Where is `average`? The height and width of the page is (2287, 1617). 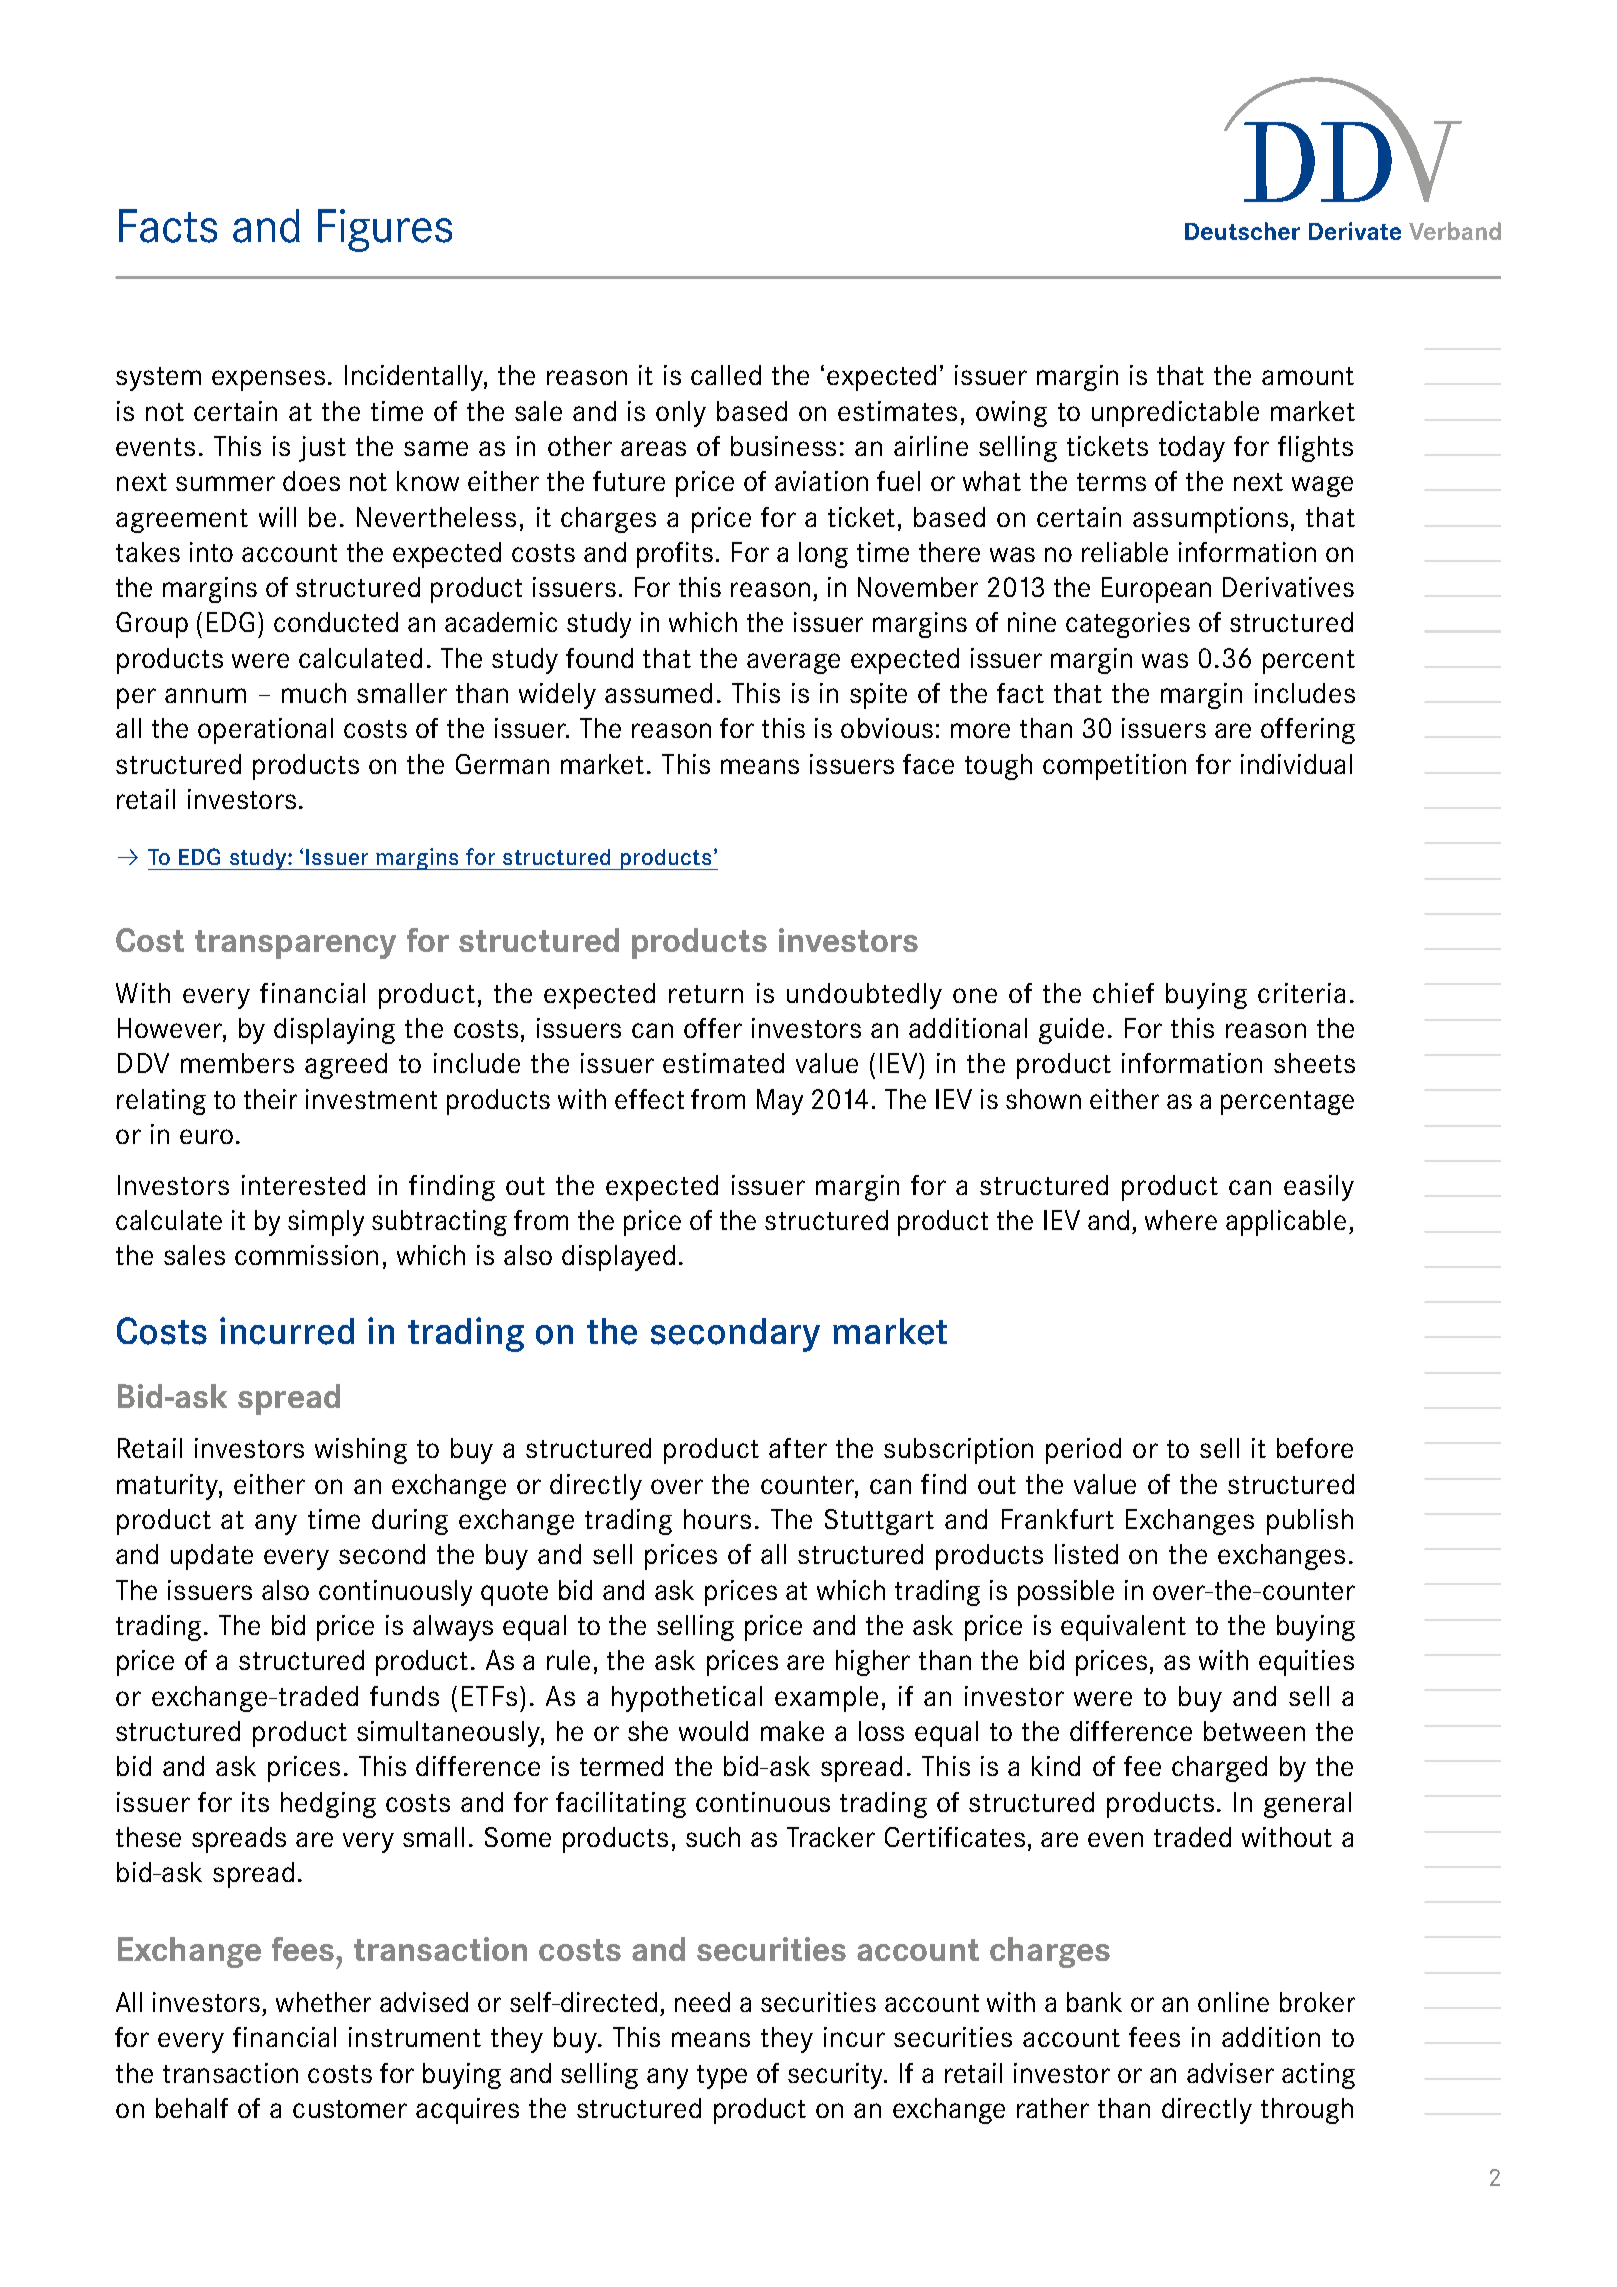 average is located at coordinates (793, 663).
